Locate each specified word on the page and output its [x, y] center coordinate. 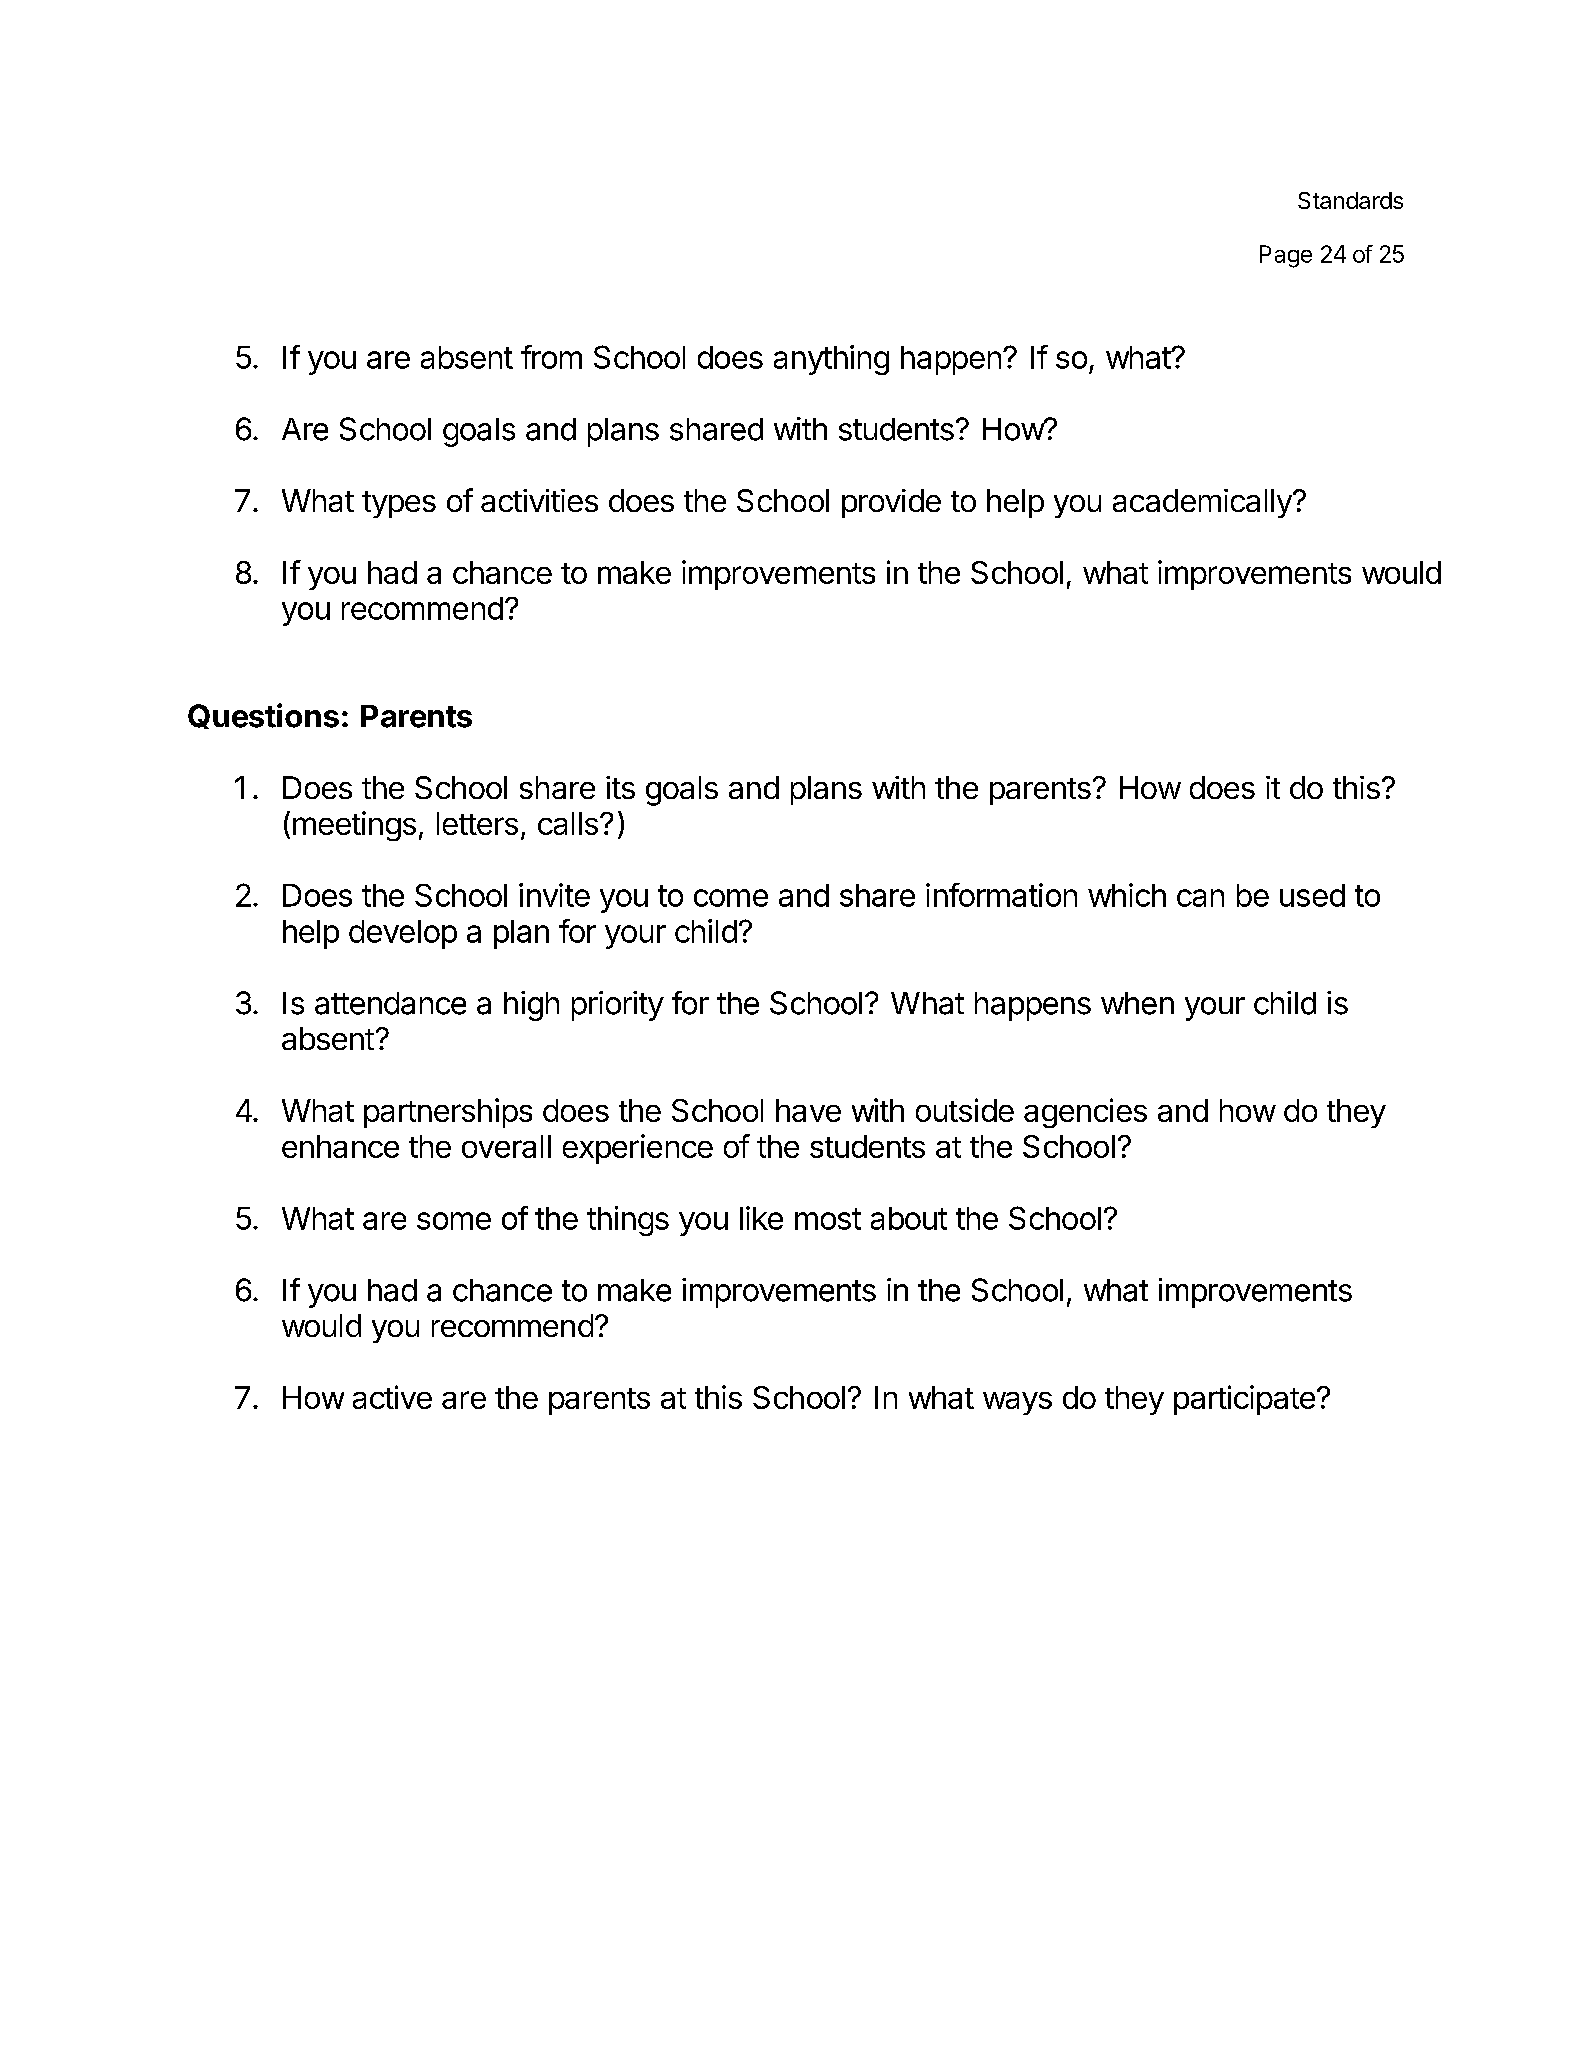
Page [1286, 256]
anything [831, 360]
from [551, 357]
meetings [354, 826]
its [620, 787]
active [392, 1397]
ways [1017, 1403]
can [1200, 898]
